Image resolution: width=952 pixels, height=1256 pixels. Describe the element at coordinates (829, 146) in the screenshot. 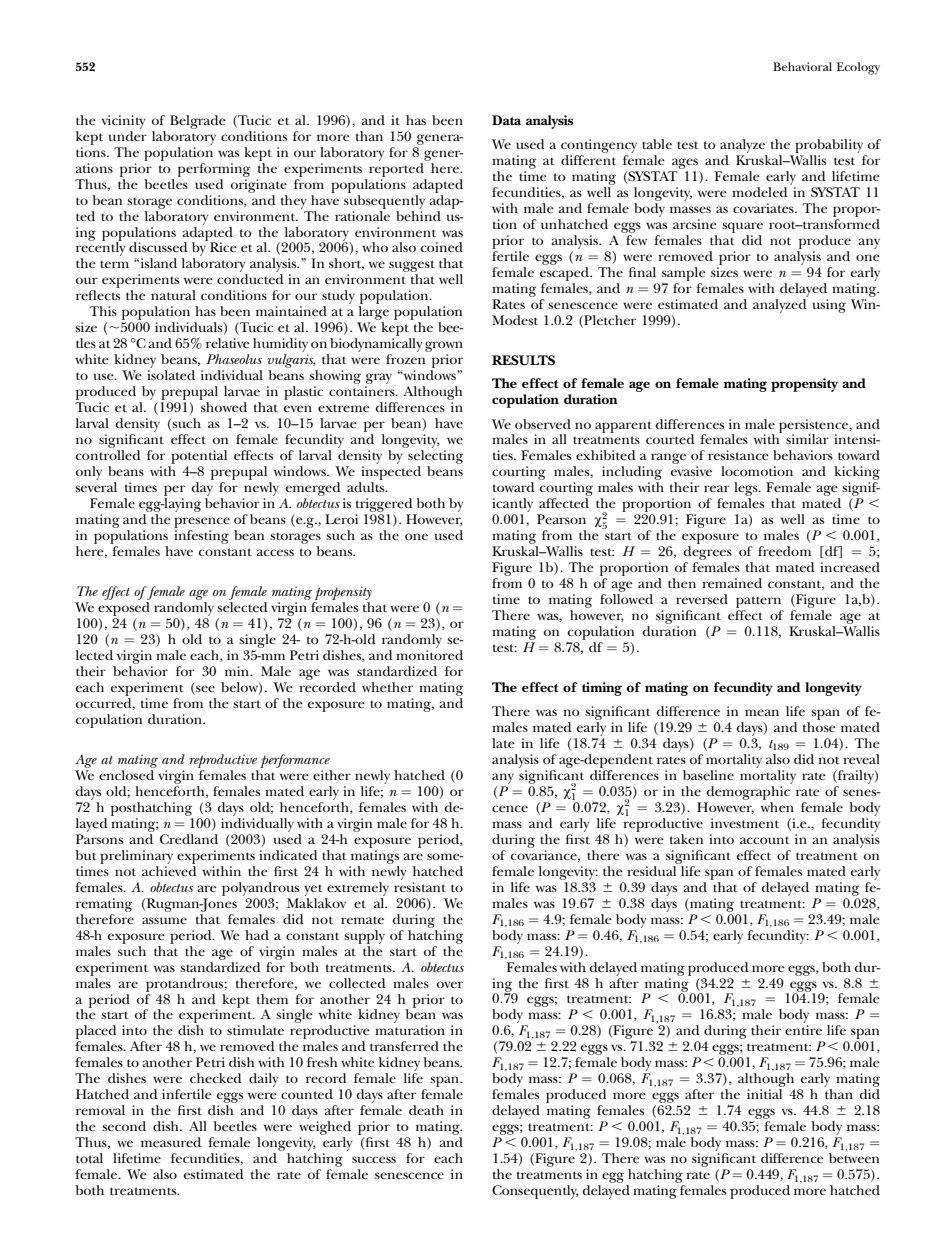

I see `probability` at that location.
